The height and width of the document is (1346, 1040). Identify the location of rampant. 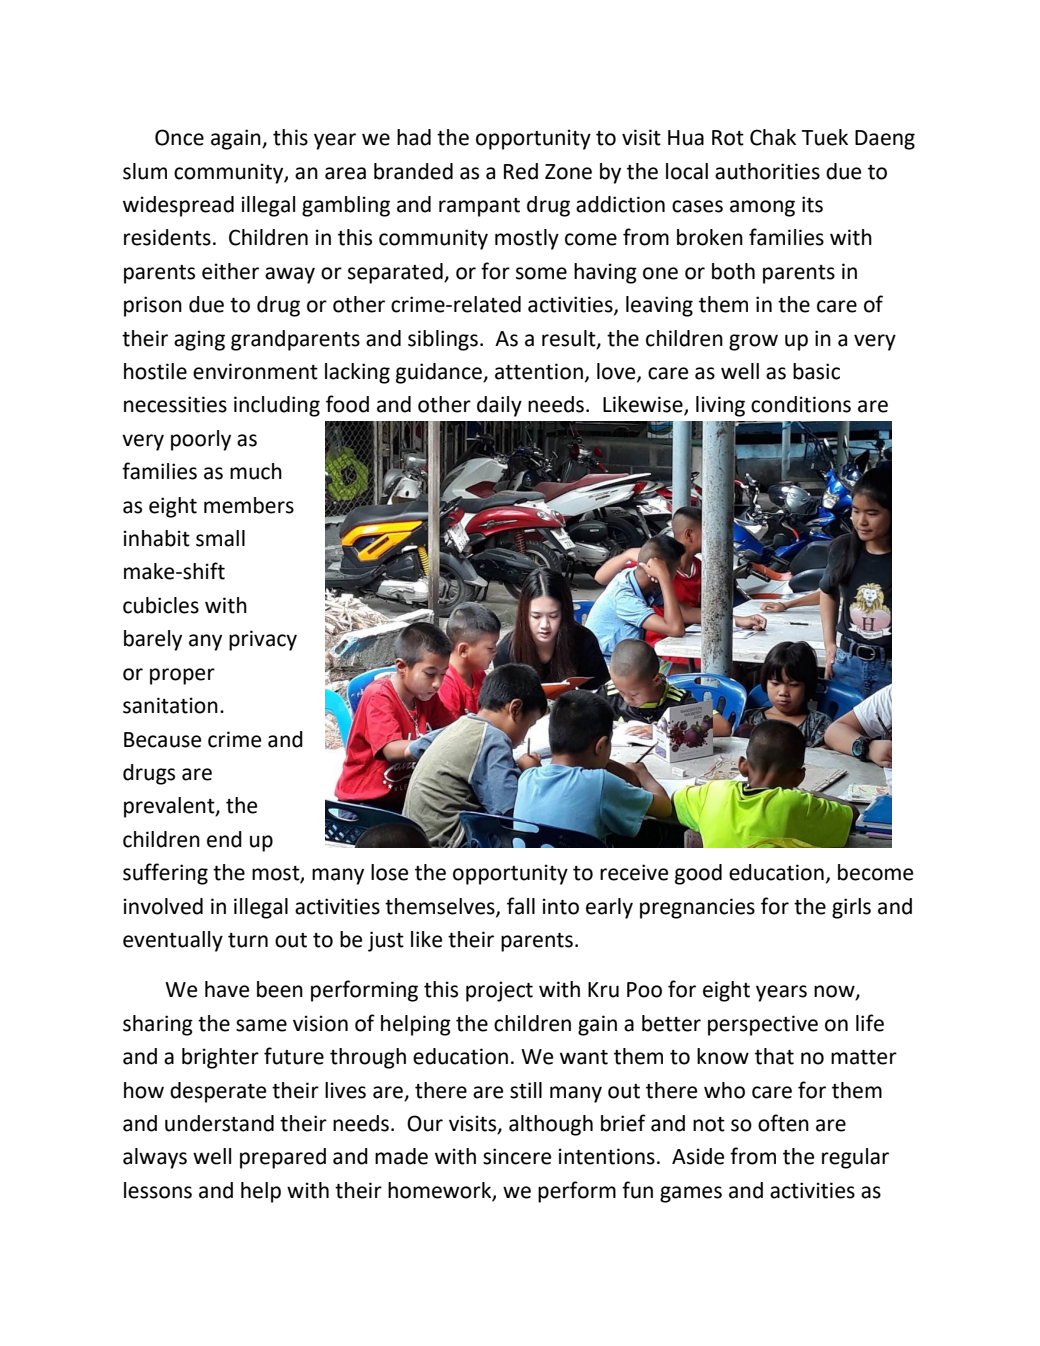
(479, 207).
